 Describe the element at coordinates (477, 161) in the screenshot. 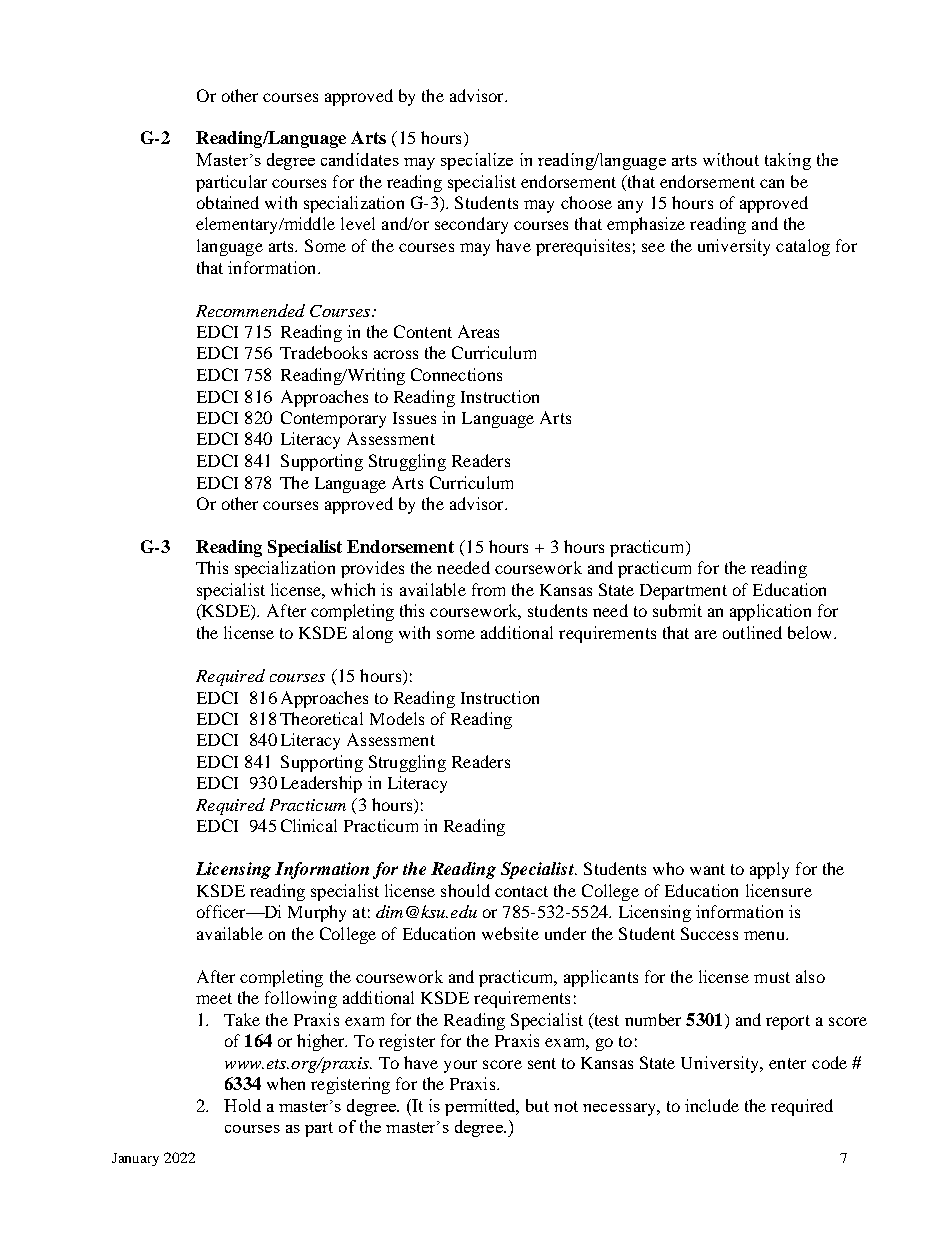

I see `specialize` at that location.
